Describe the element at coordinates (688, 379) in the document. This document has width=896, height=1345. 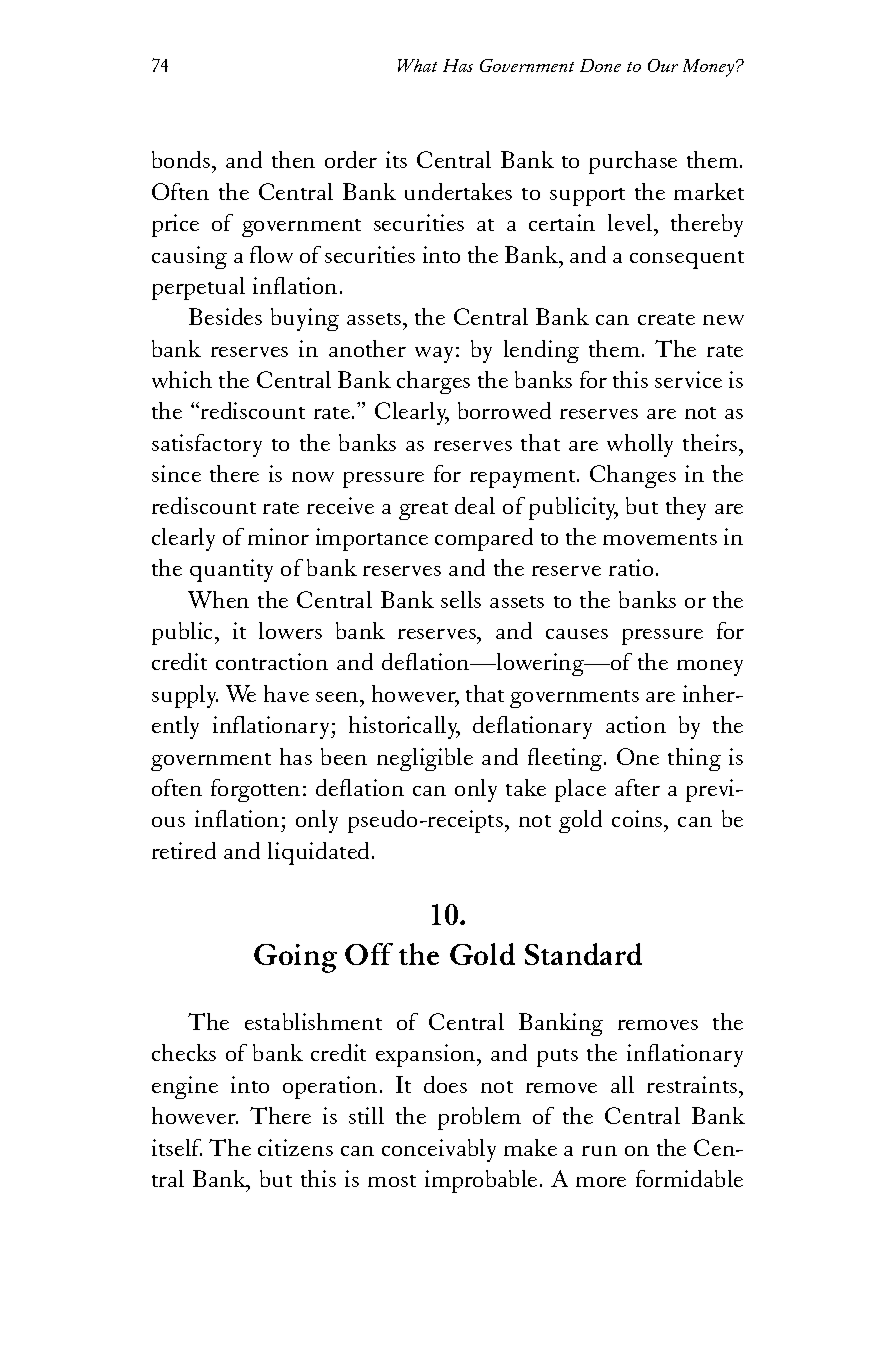
I see `service` at that location.
